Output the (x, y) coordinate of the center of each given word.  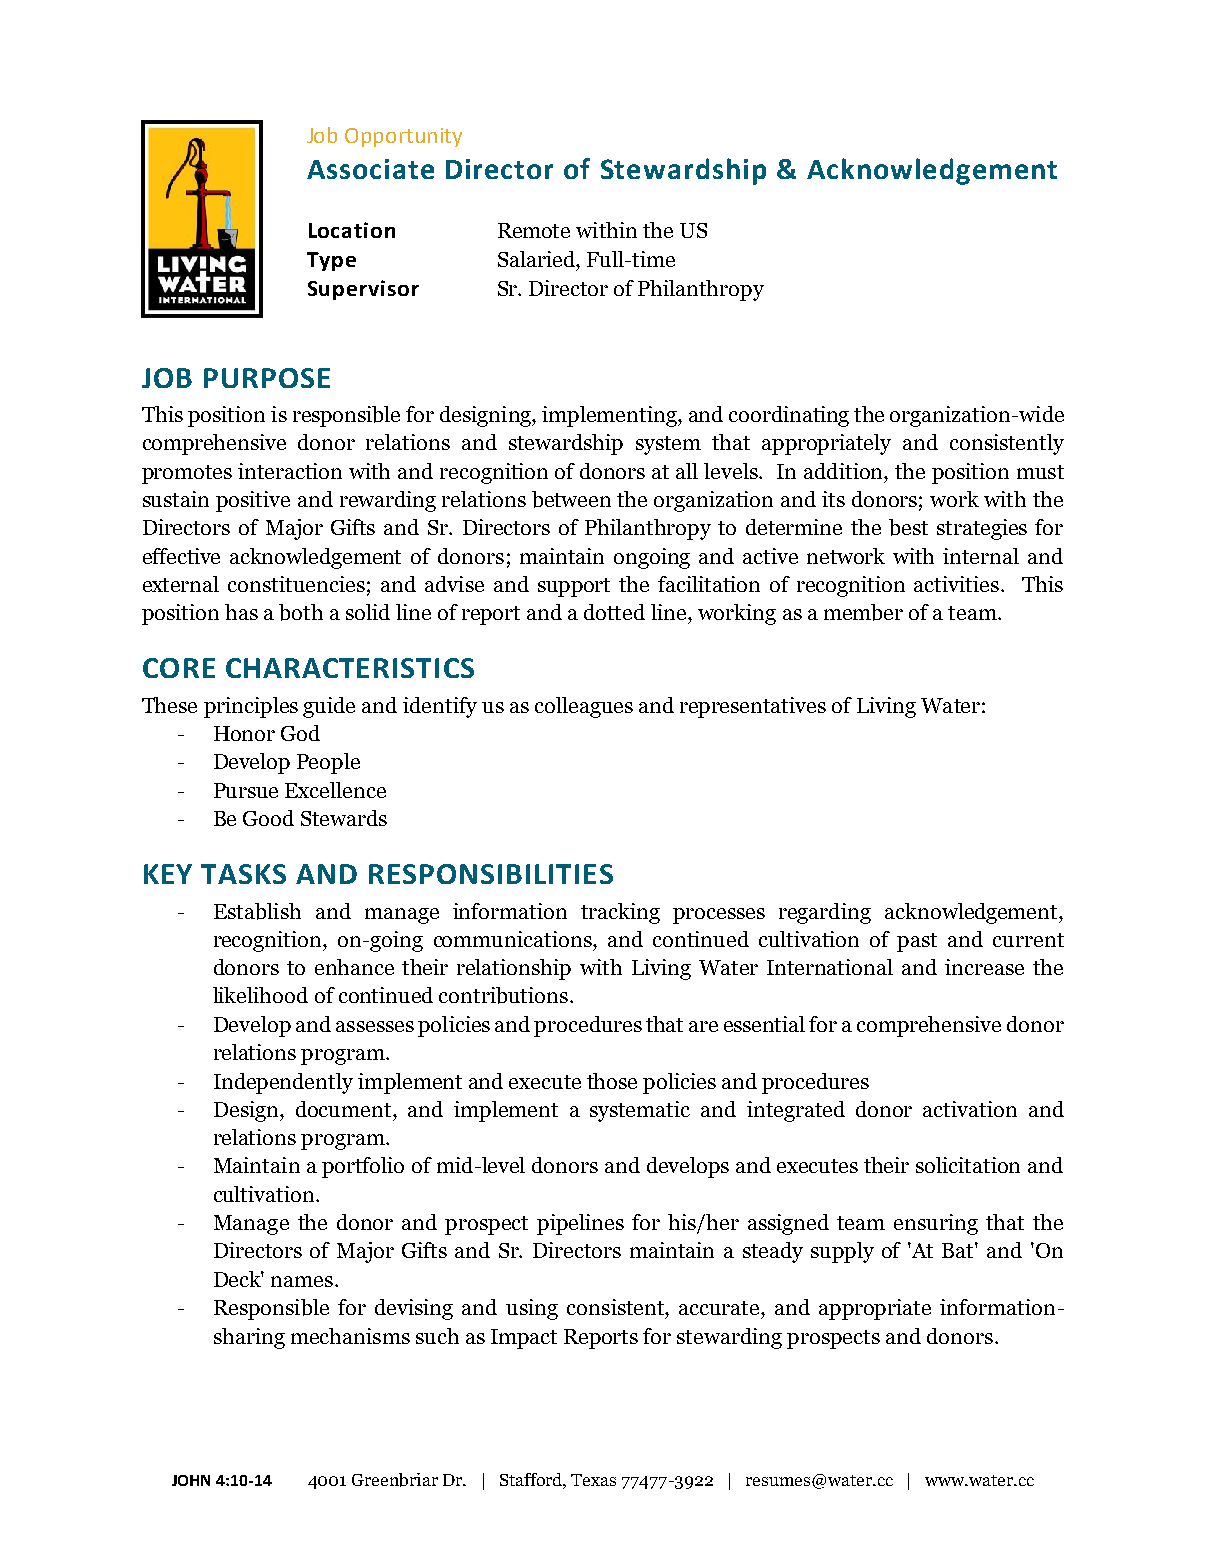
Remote (534, 230)
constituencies (296, 584)
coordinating (789, 416)
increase (984, 967)
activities (956, 584)
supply (842, 1252)
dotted (614, 612)
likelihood (260, 995)
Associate (370, 169)
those (612, 1081)
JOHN (191, 1480)
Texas (593, 1480)
